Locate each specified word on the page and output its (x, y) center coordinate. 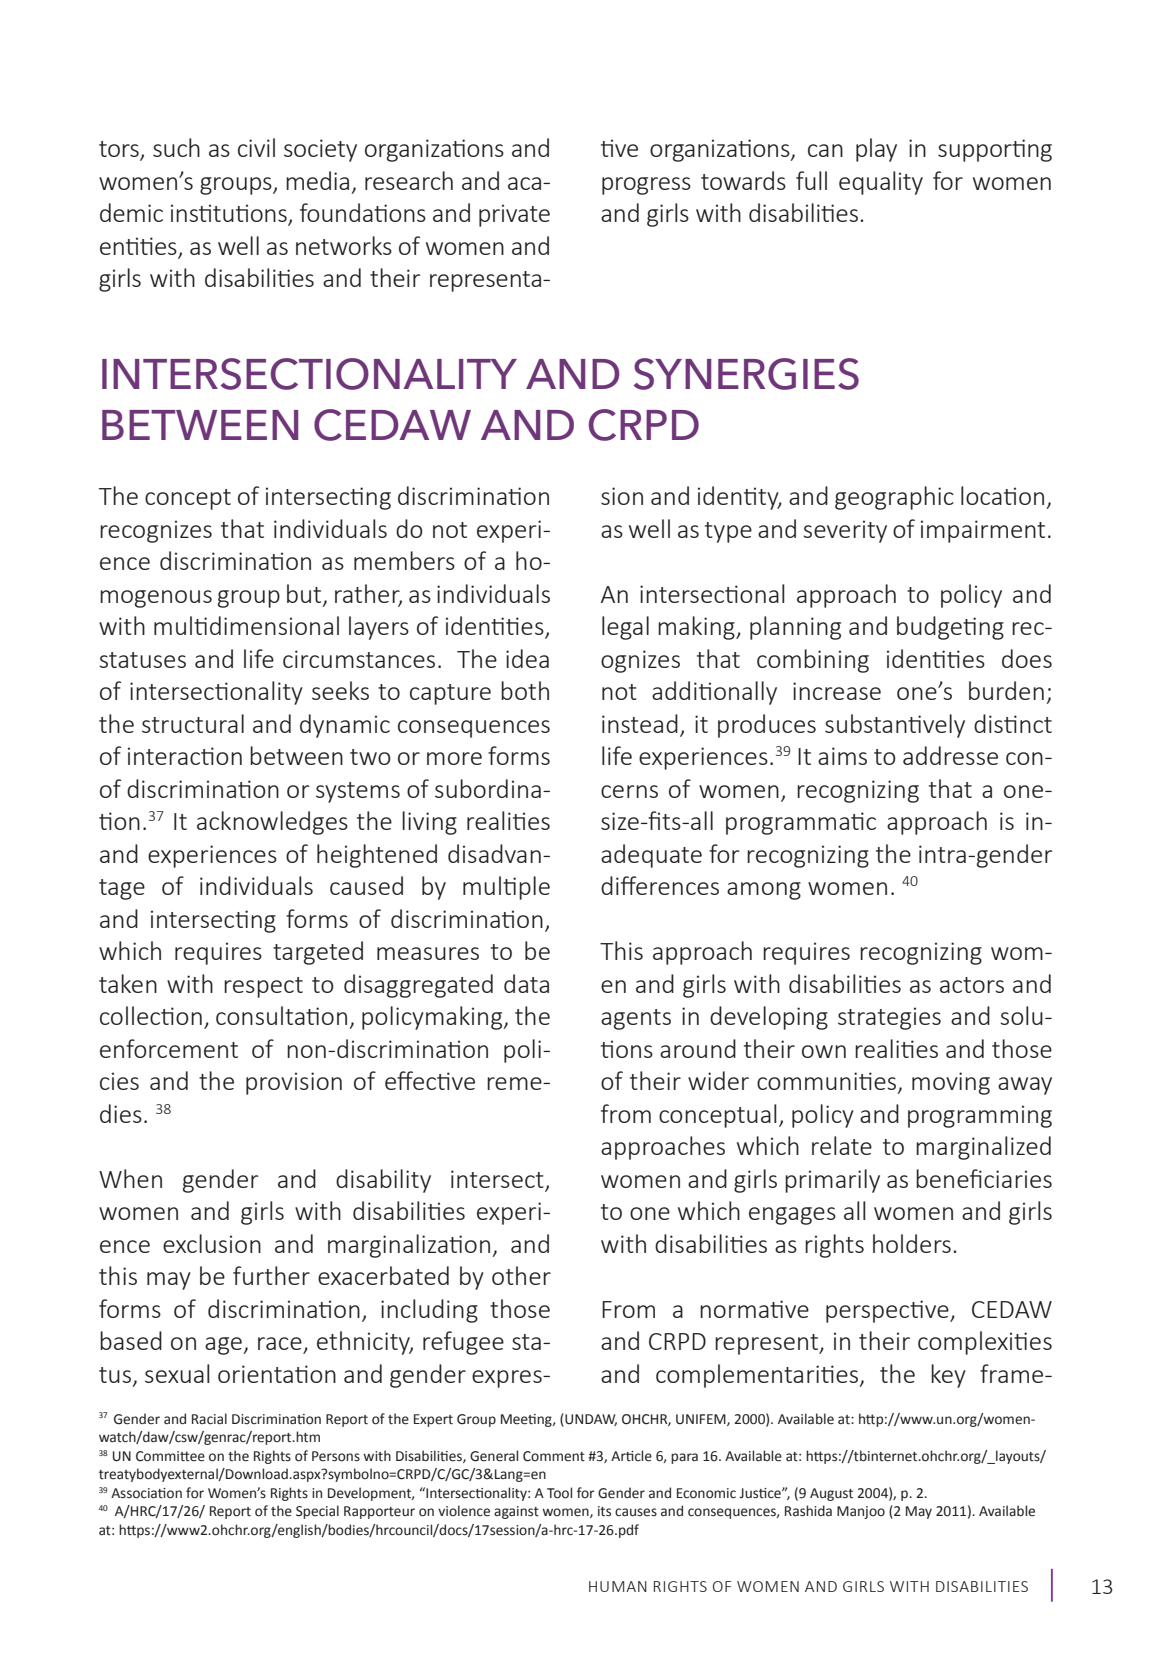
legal (625, 628)
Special (317, 1512)
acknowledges (272, 823)
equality (881, 183)
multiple (506, 888)
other (521, 1275)
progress (646, 186)
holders (912, 1243)
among (764, 891)
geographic (894, 498)
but (305, 595)
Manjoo (861, 1512)
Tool (559, 1493)
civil (256, 147)
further (271, 1275)
